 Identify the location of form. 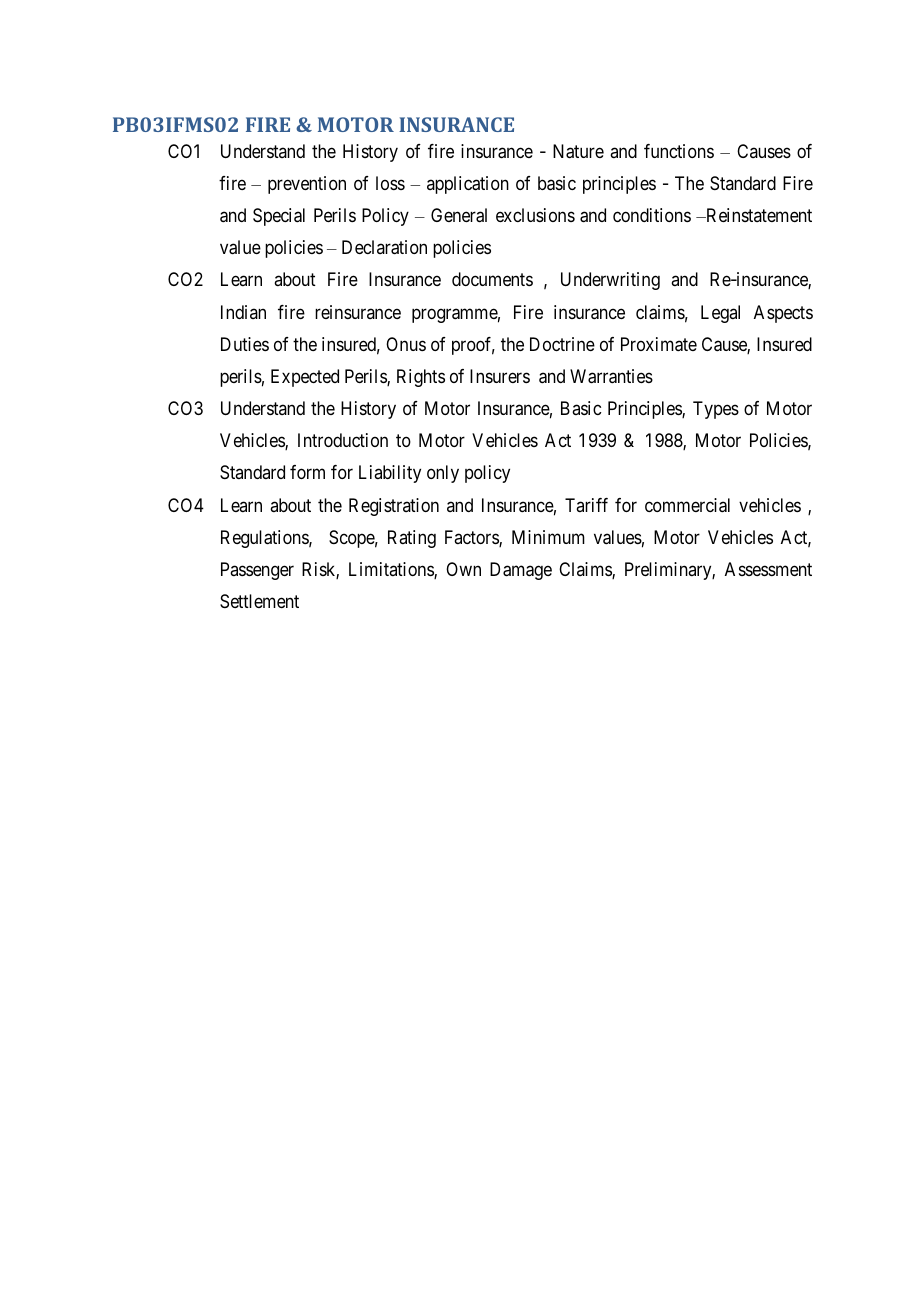
(307, 472).
